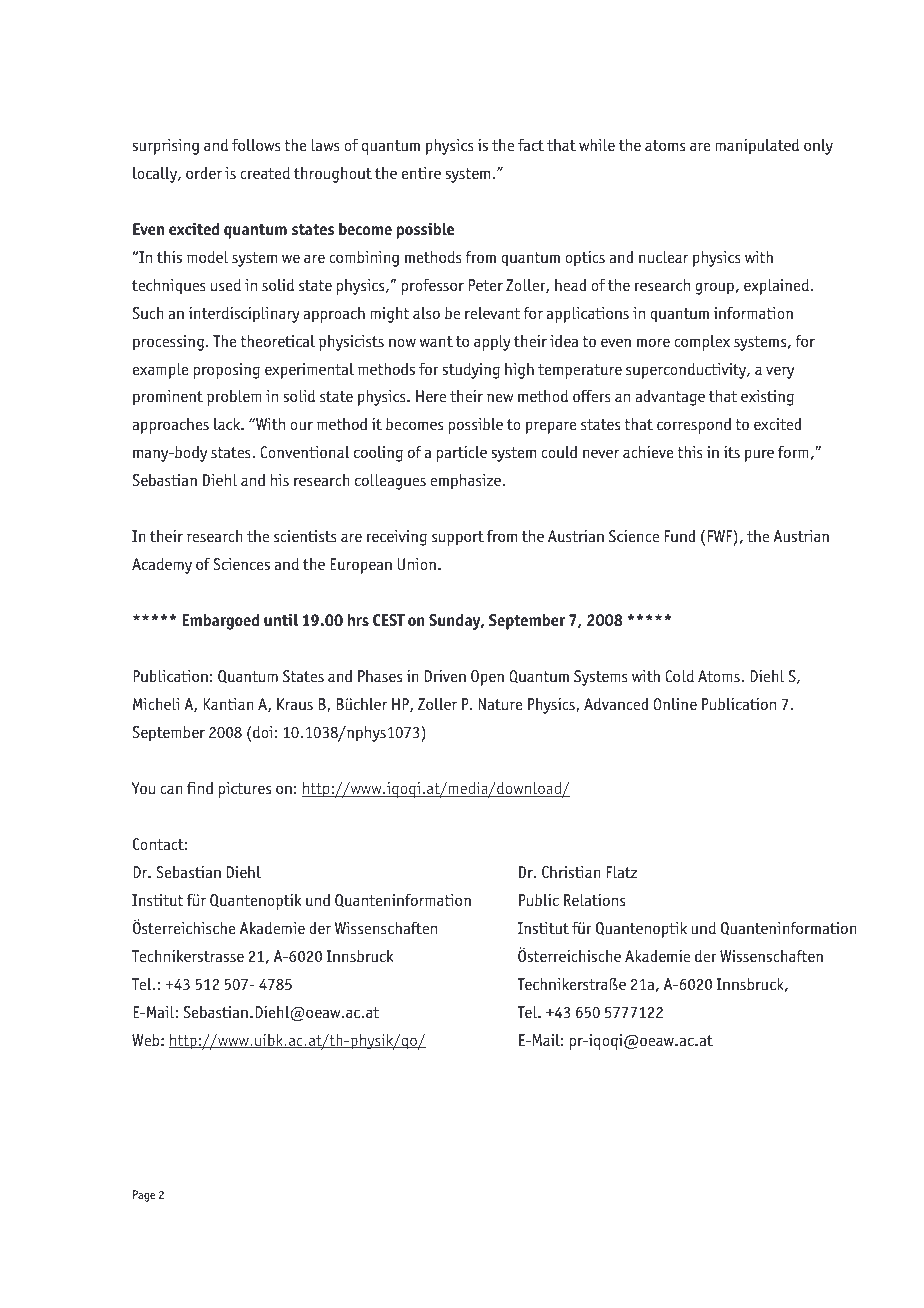 This screenshot has height=1308, width=924. I want to click on scientists, so click(305, 536).
